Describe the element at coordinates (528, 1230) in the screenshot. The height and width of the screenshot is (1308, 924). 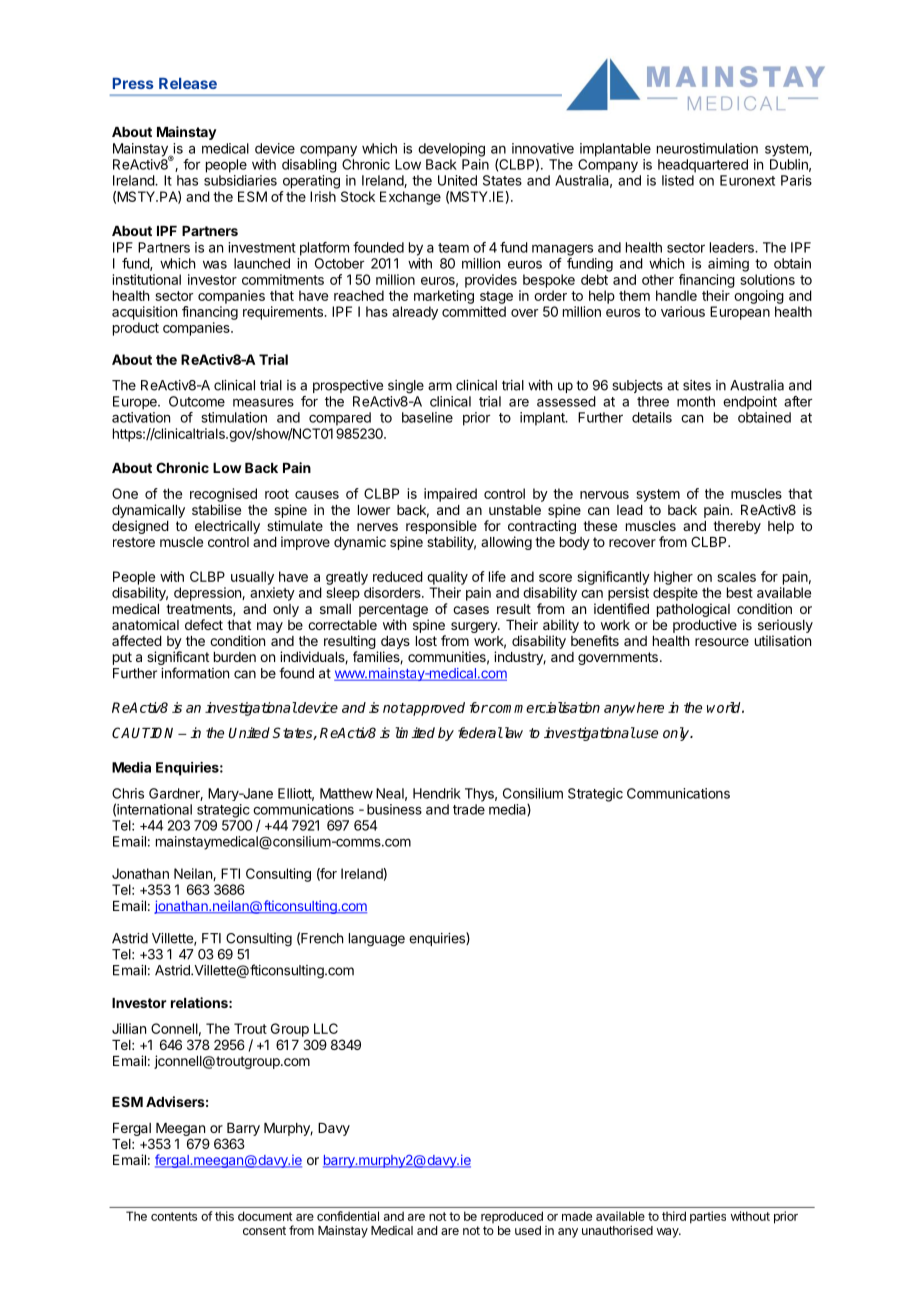
I see `used` at that location.
